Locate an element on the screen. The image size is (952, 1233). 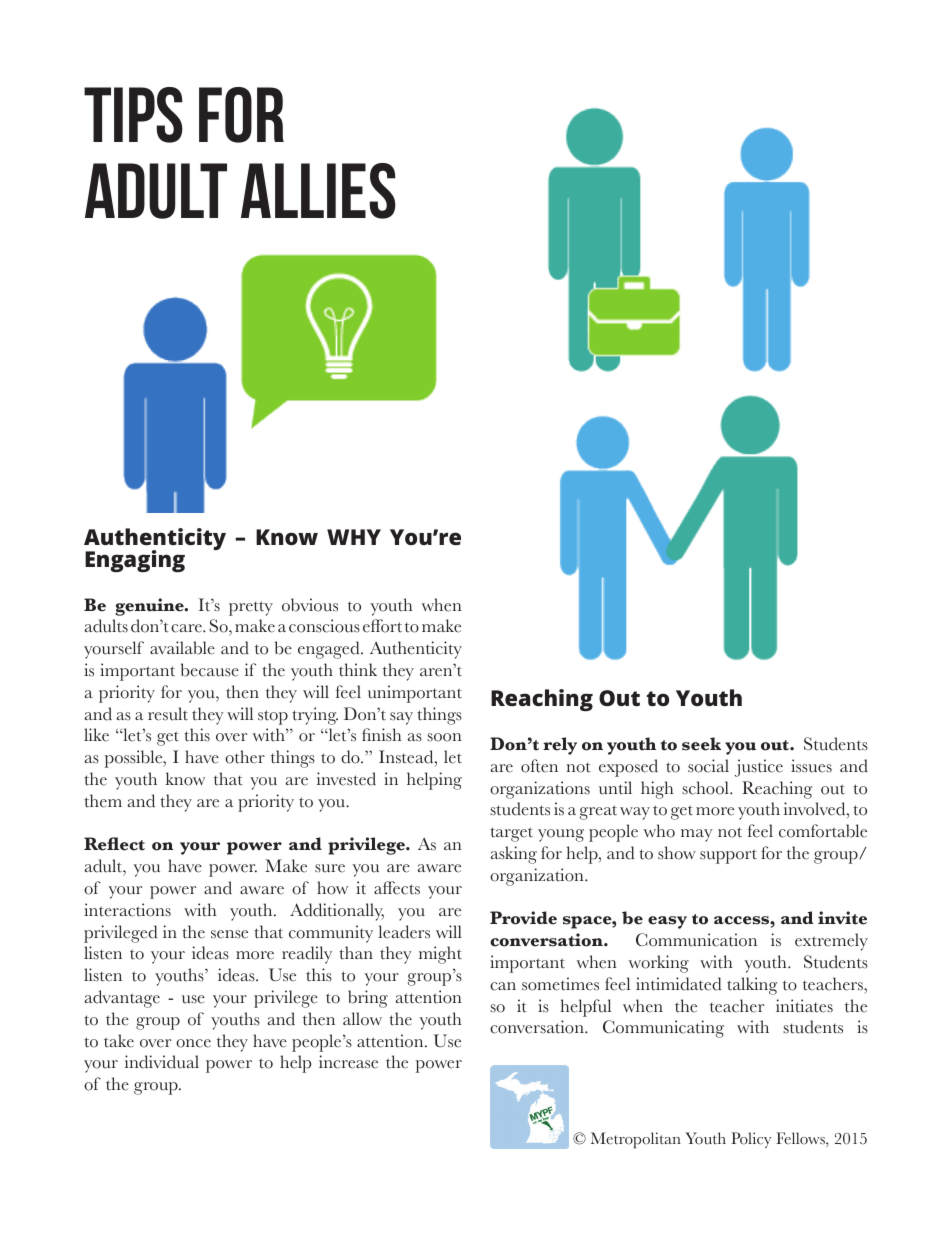
seek is located at coordinates (701, 744).
